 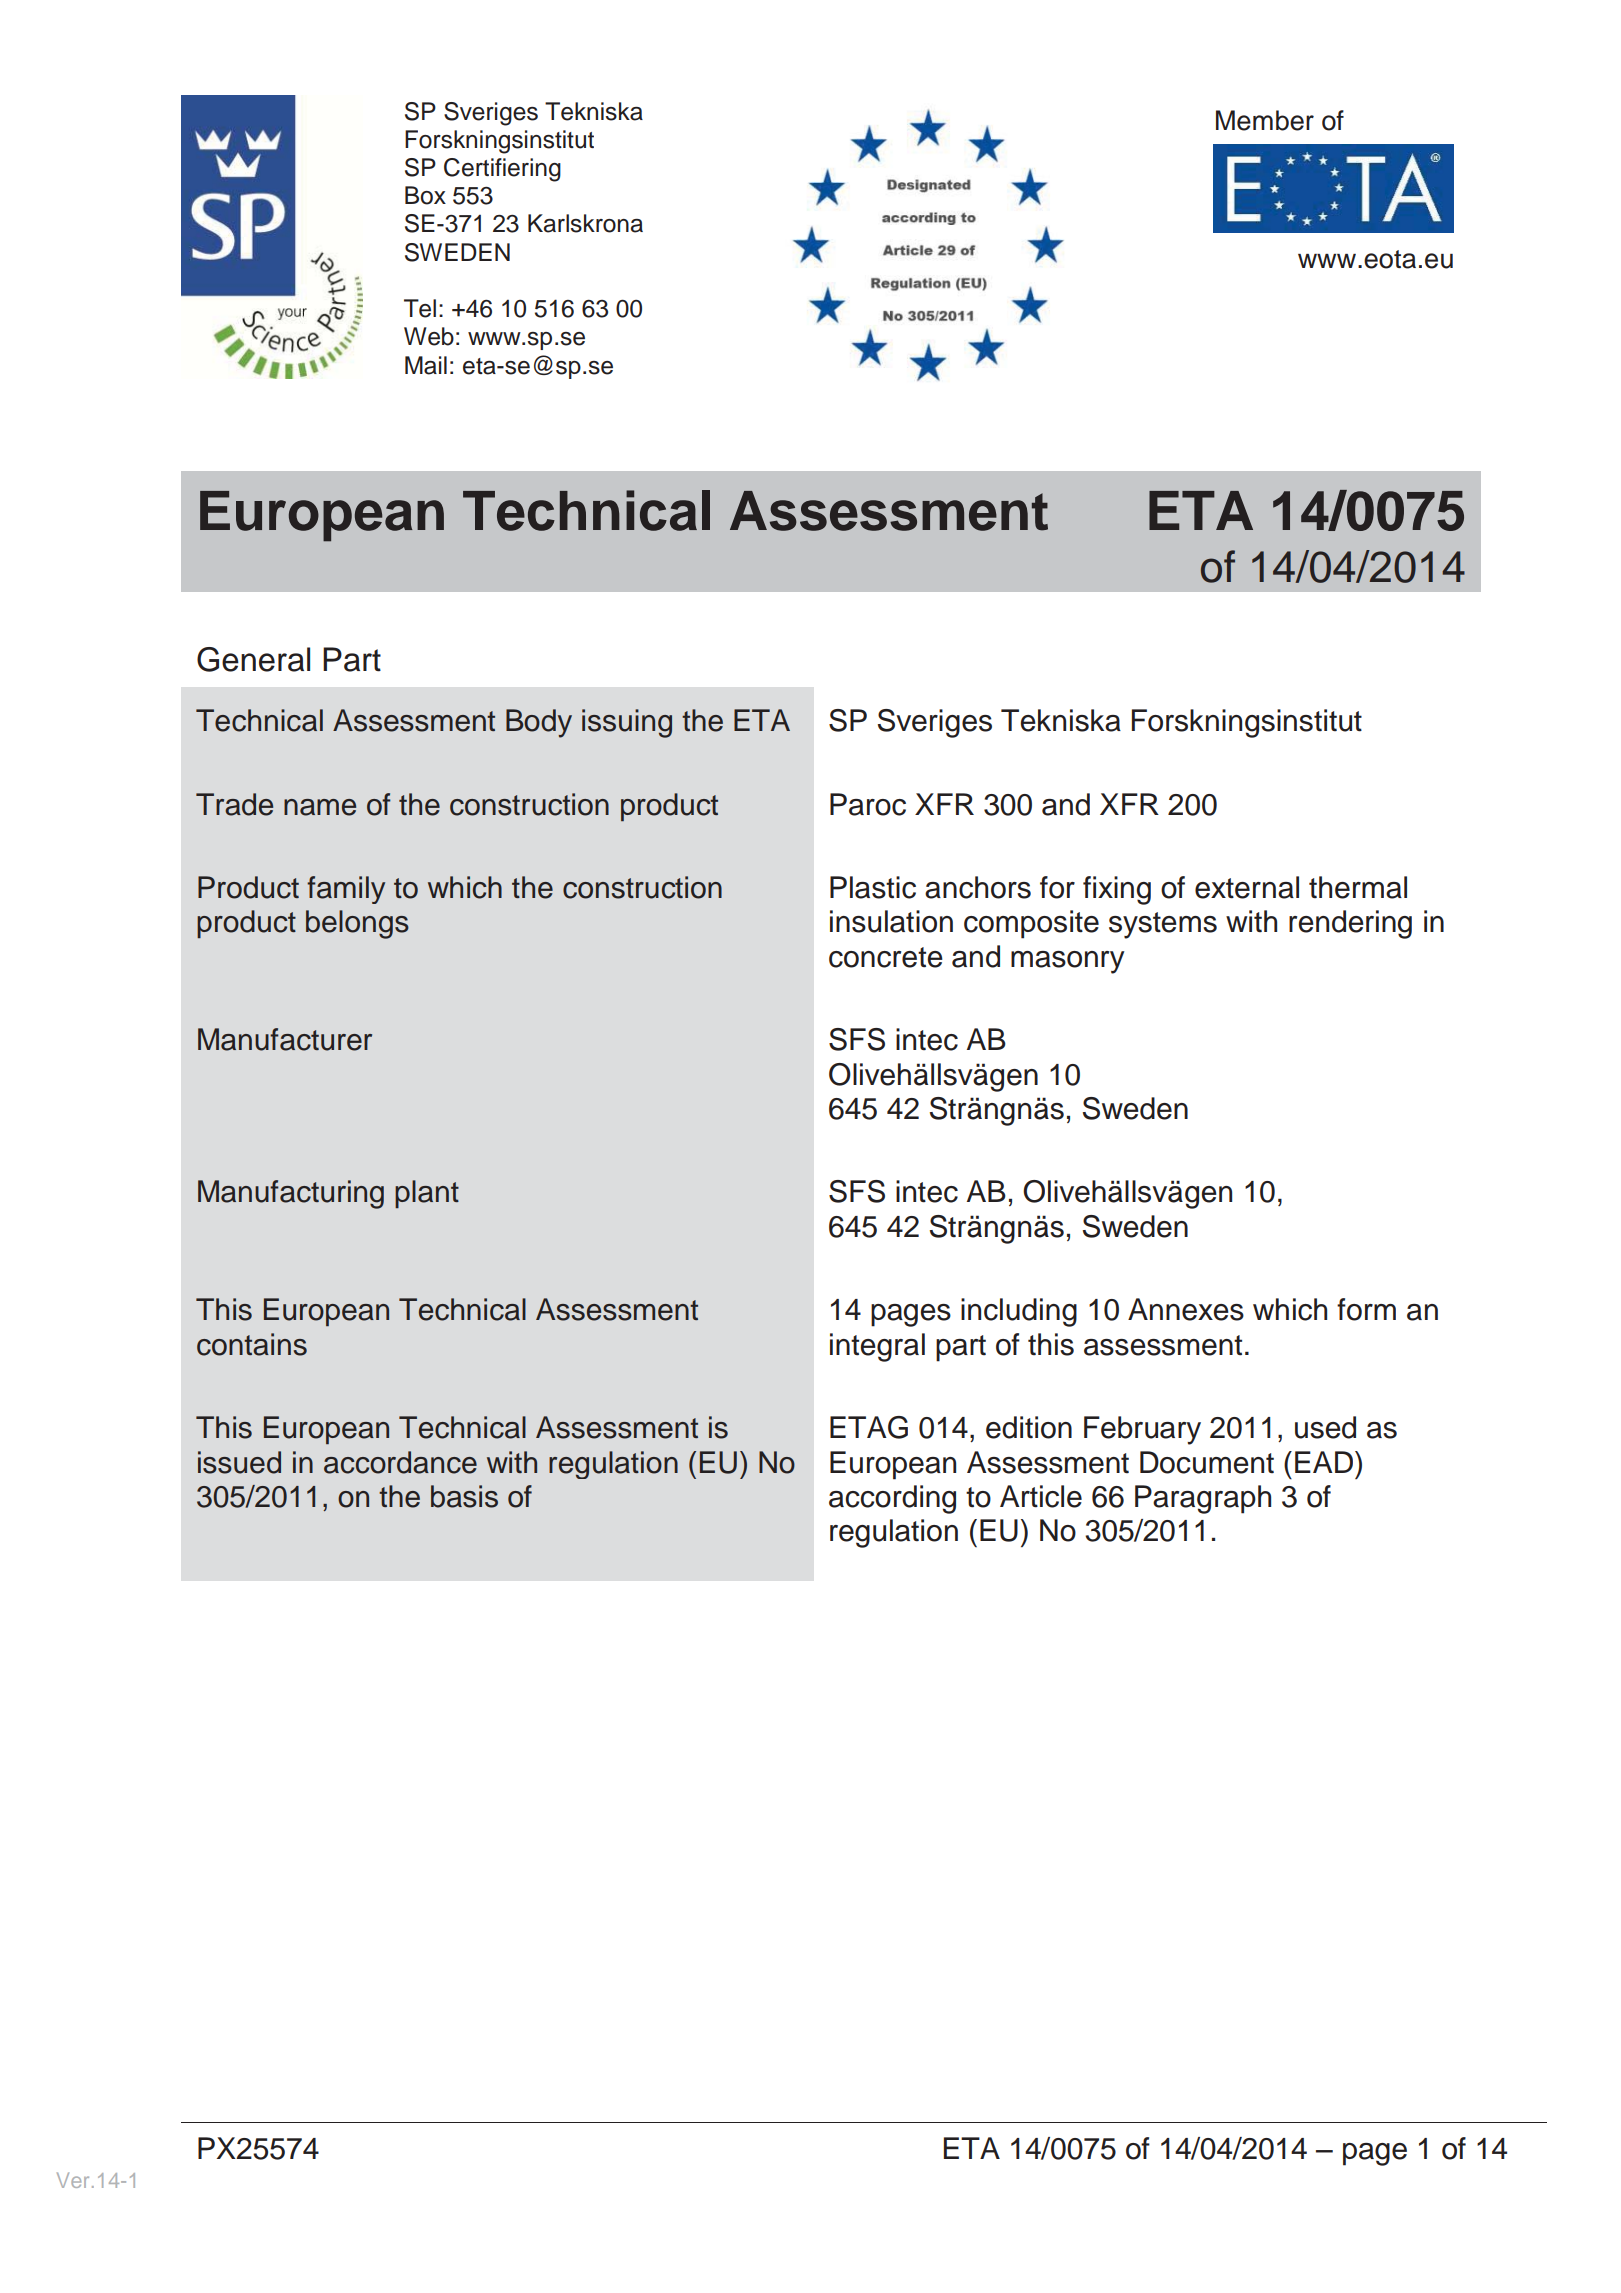 I want to click on Tel, so click(x=420, y=308).
